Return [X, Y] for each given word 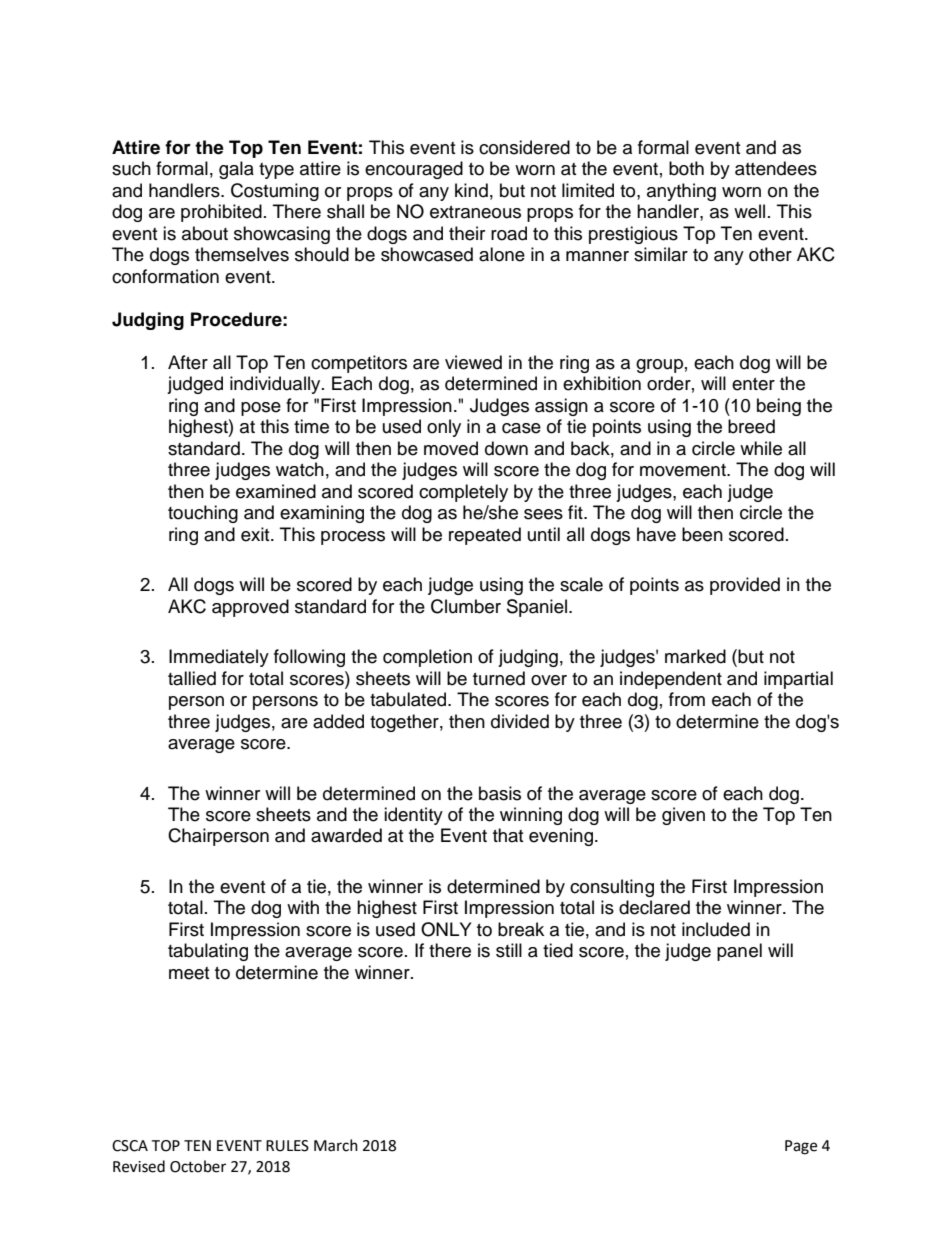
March [336, 1145]
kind [471, 190]
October [198, 1166]
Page [801, 1147]
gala [236, 170]
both [686, 168]
